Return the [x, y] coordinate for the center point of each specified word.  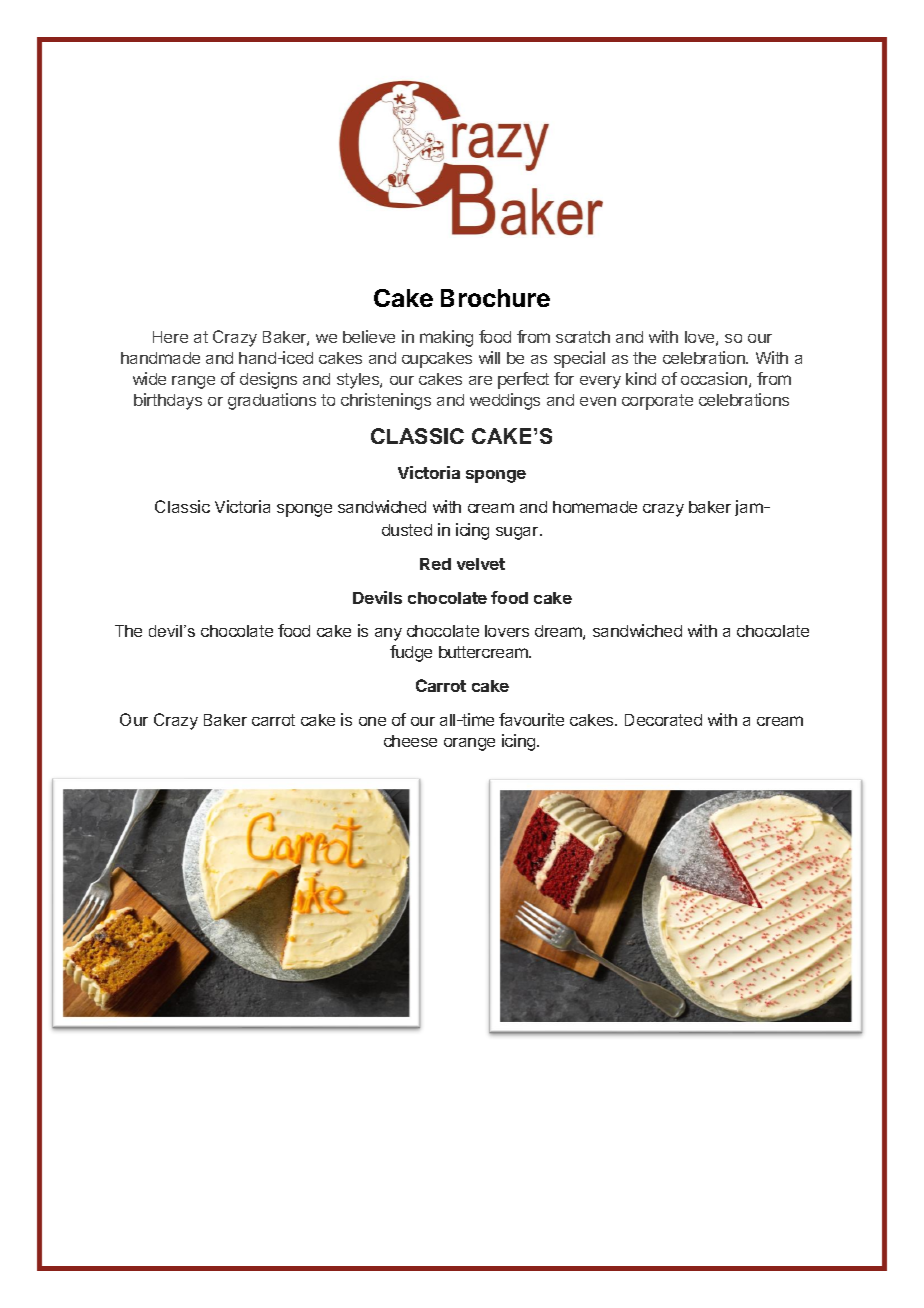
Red [435, 564]
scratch [583, 337]
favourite [531, 719]
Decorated [663, 720]
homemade [595, 507]
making [446, 338]
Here [170, 337]
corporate [657, 402]
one [372, 721]
